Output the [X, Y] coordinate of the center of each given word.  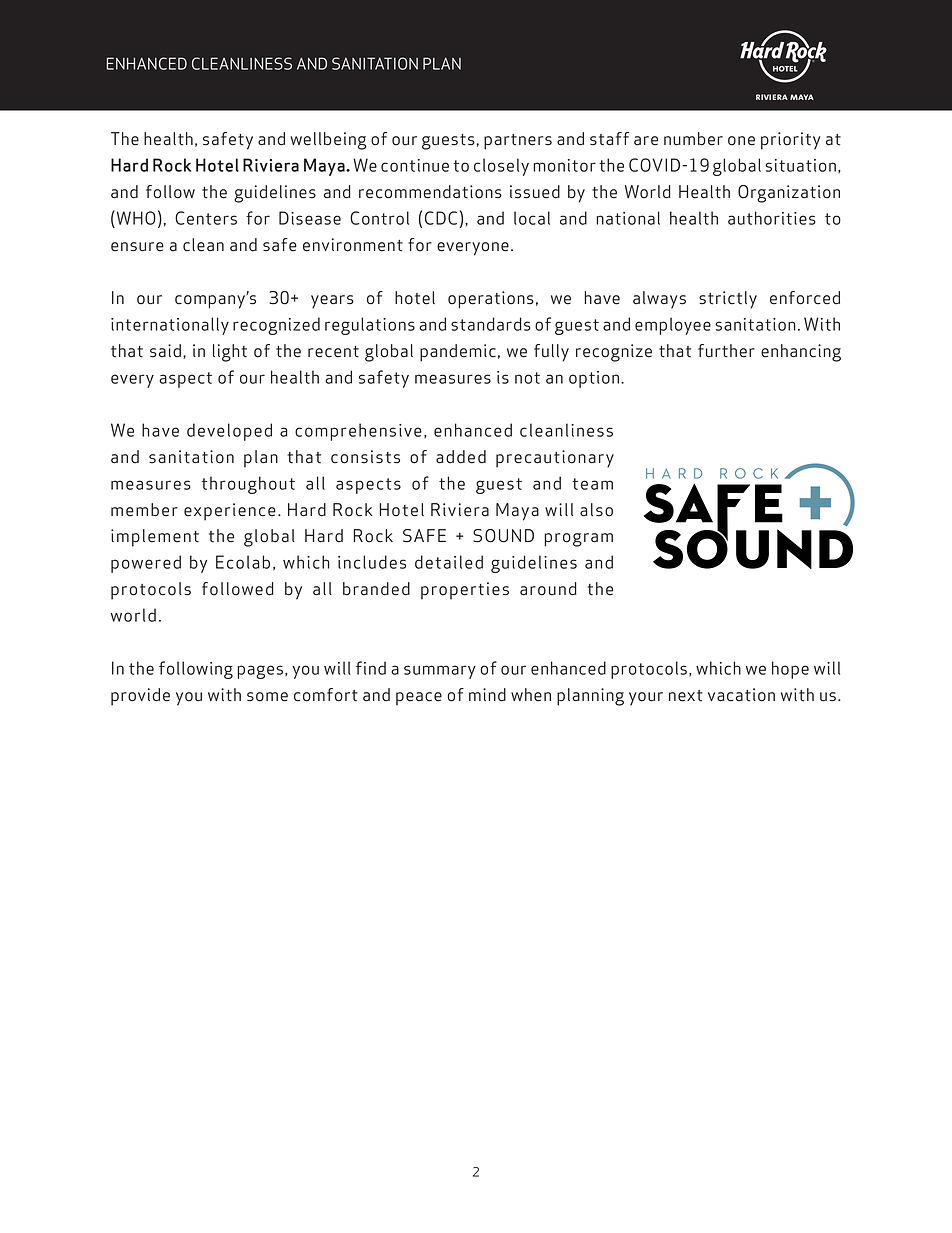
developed [229, 432]
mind [487, 695]
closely [501, 167]
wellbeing [328, 141]
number [693, 139]
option [594, 379]
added [461, 457]
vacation [741, 695]
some [267, 697]
